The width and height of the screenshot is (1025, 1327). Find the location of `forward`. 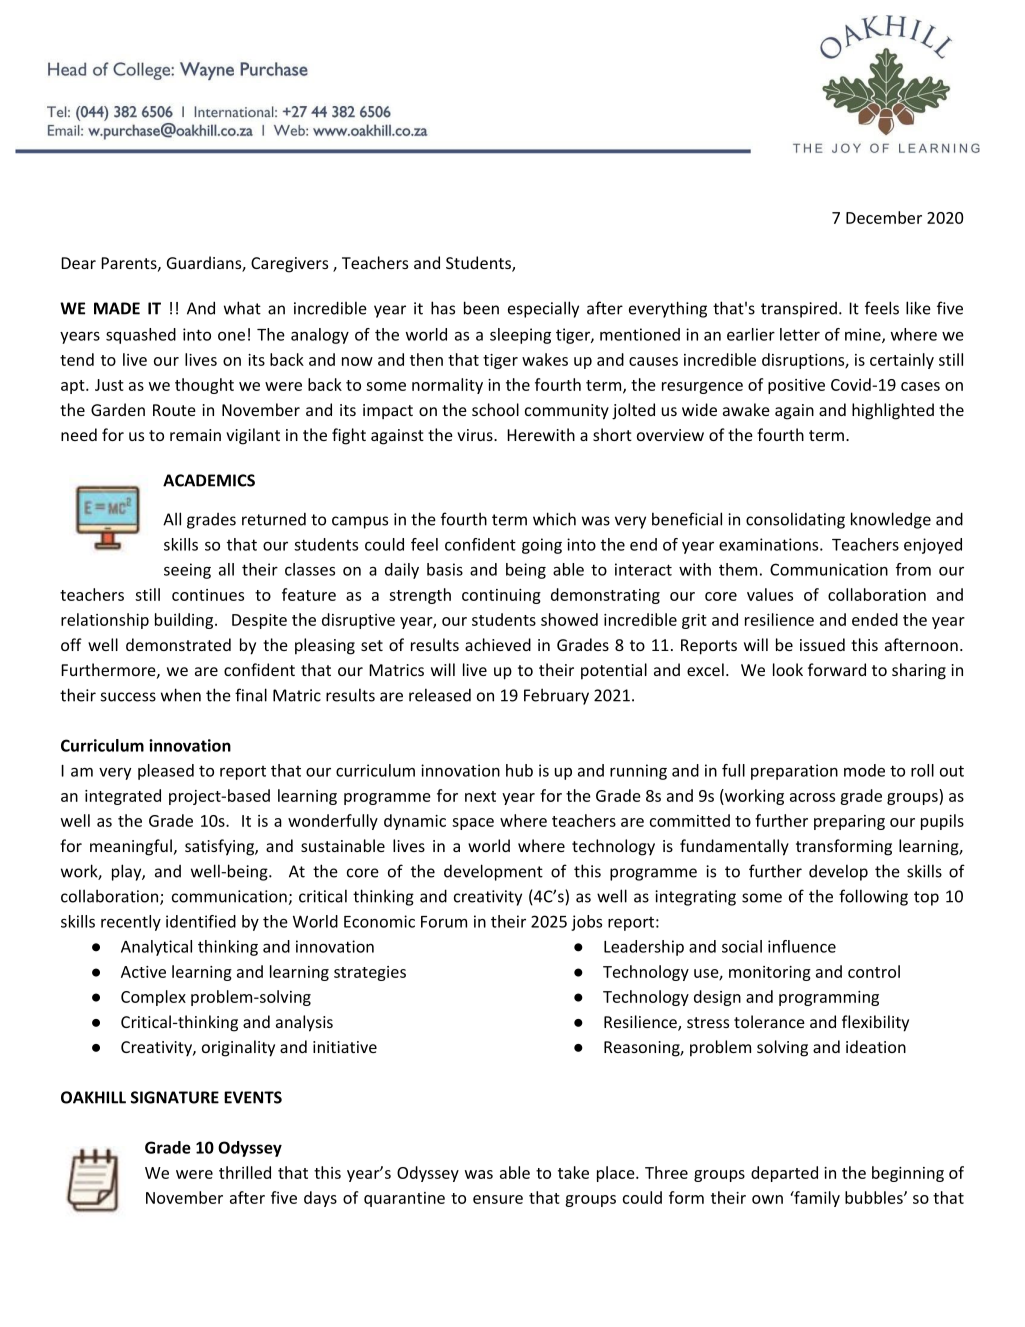

forward is located at coordinates (837, 669).
